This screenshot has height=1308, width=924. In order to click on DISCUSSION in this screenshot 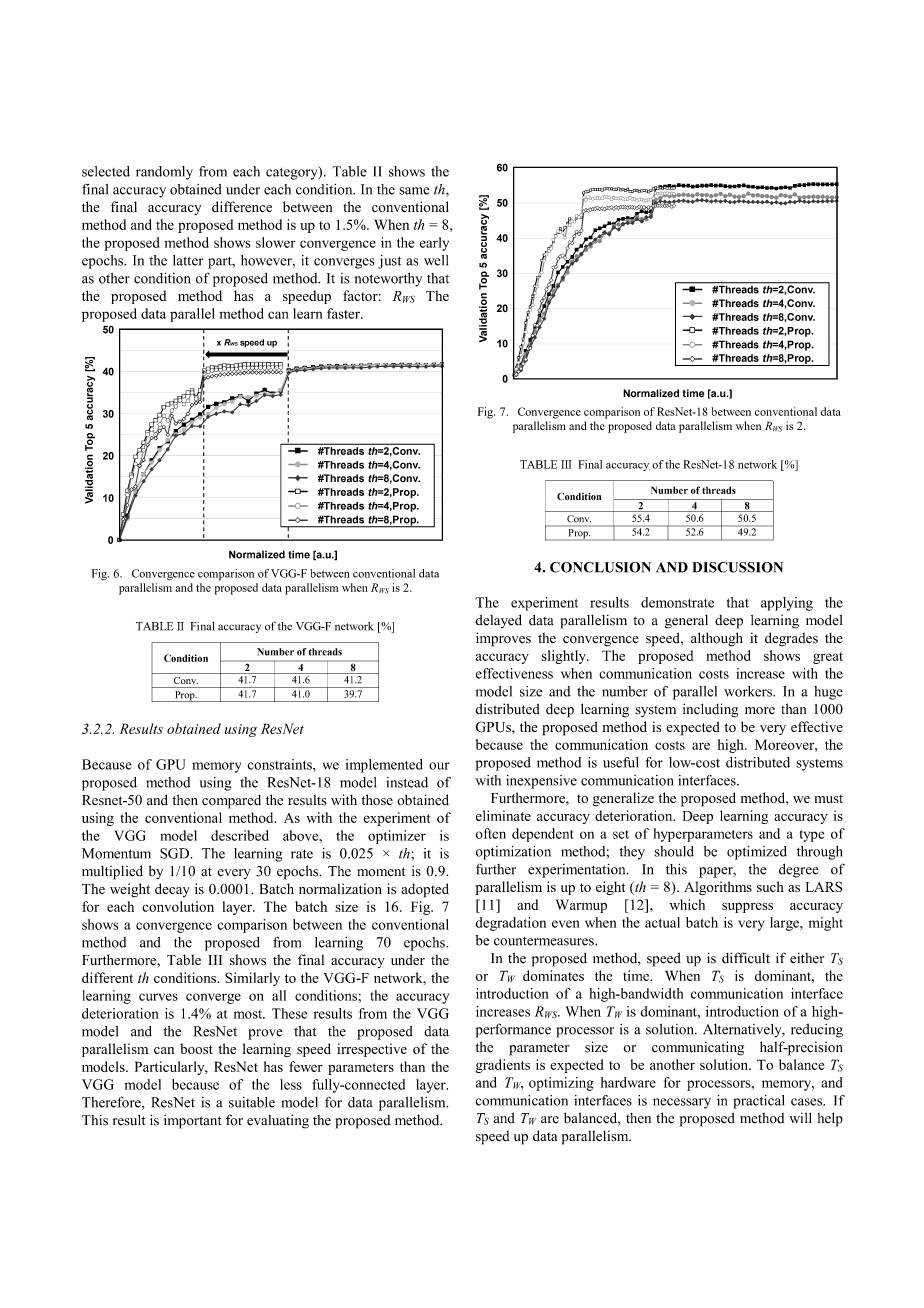, I will do `click(737, 567)`.
